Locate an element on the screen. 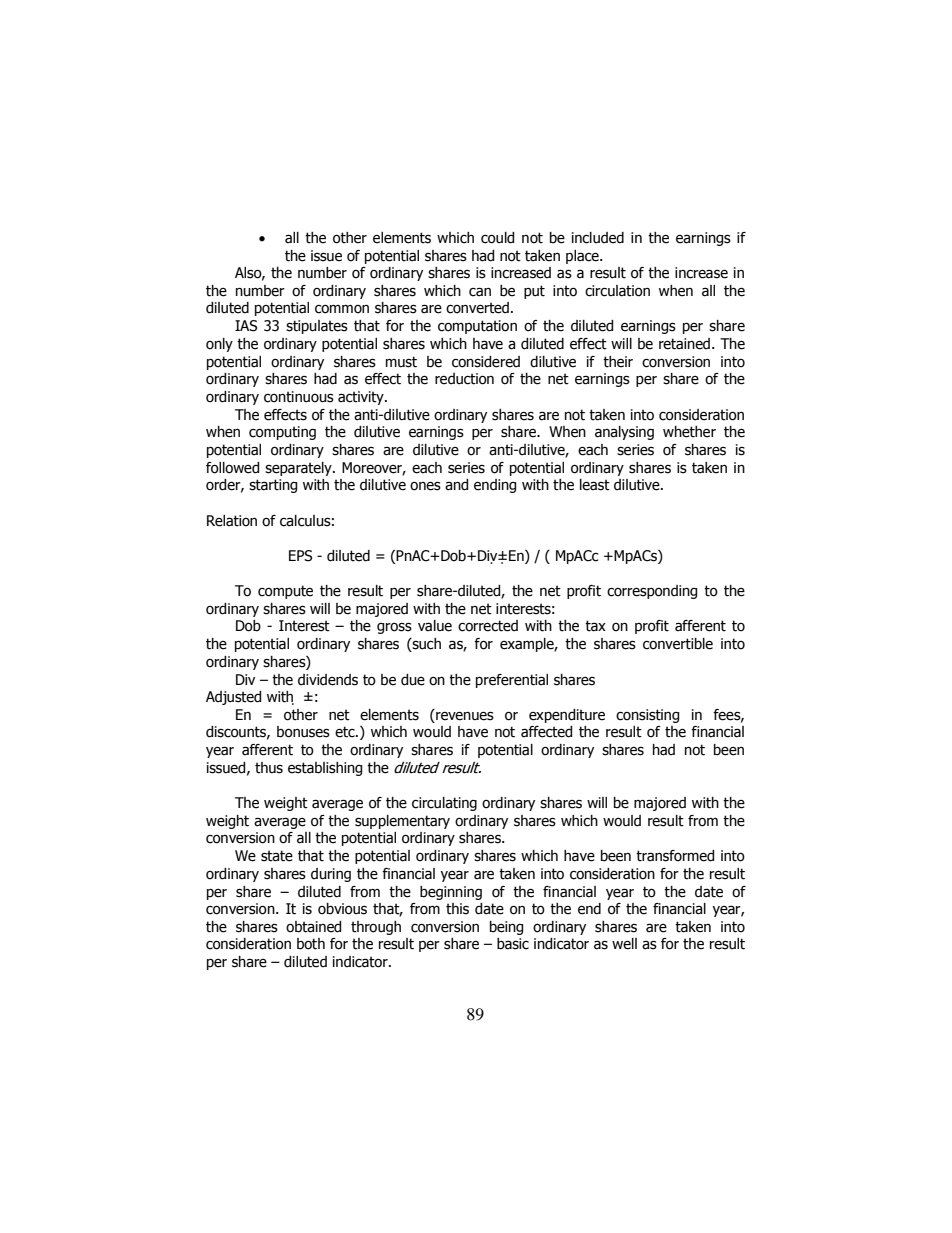 The width and height of the screenshot is (952, 1233). thus is located at coordinates (269, 768).
